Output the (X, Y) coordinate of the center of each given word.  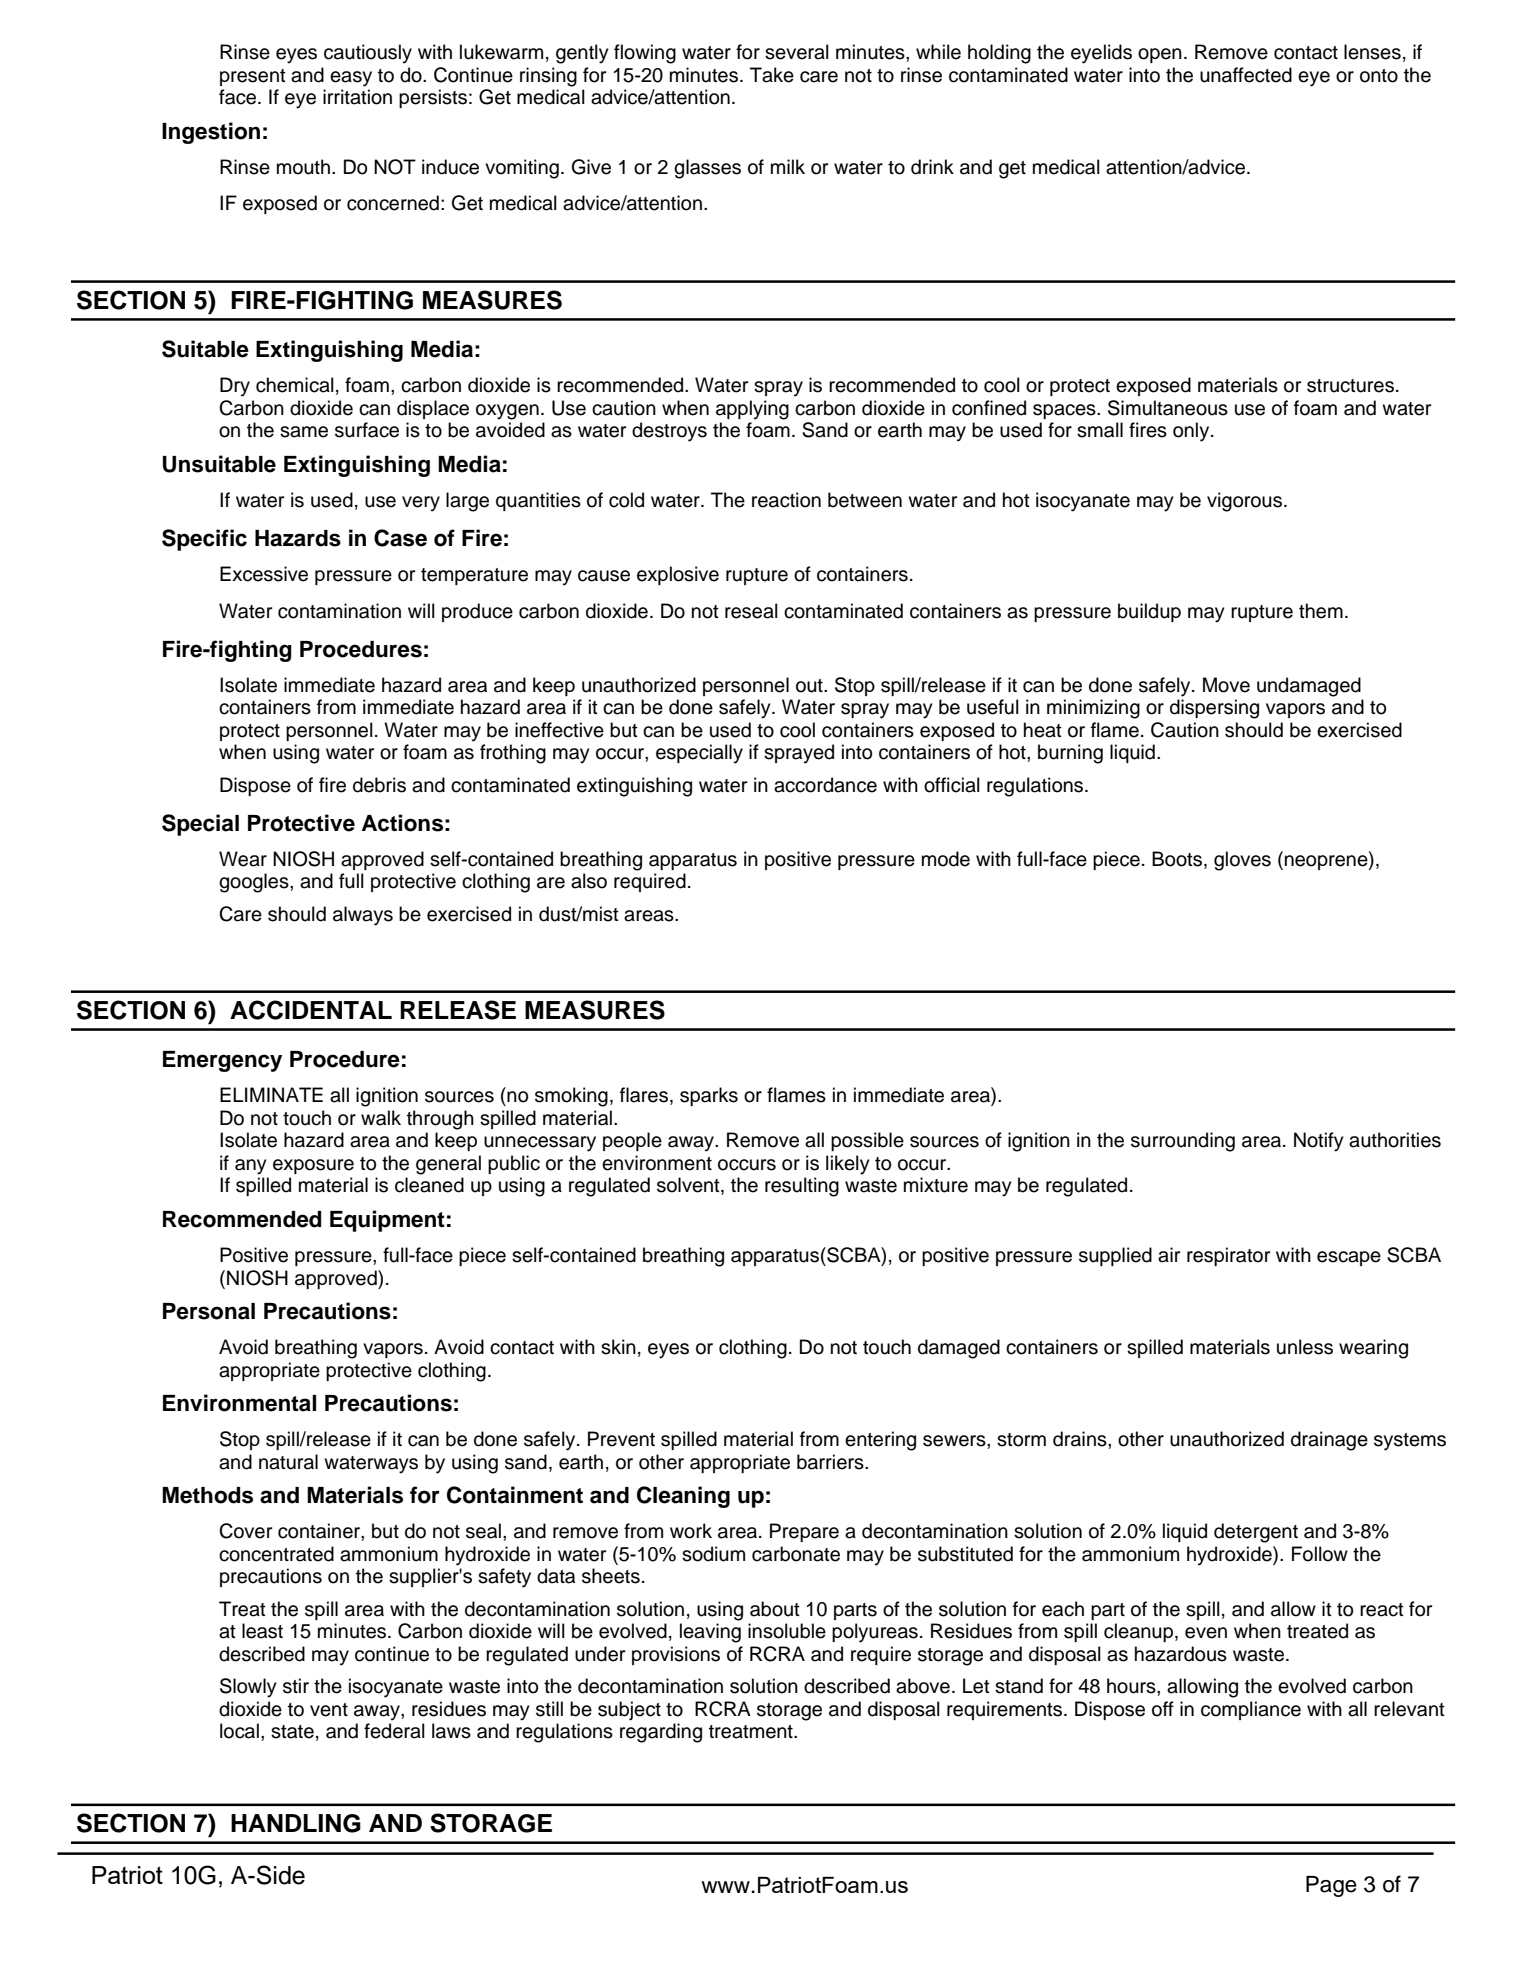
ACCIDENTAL (311, 1010)
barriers (831, 1462)
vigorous (1244, 502)
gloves (1242, 861)
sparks (709, 1096)
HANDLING (296, 1823)
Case (400, 538)
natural (288, 1462)
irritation (357, 97)
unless (1305, 1347)
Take (772, 75)
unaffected (1246, 75)
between (865, 500)
